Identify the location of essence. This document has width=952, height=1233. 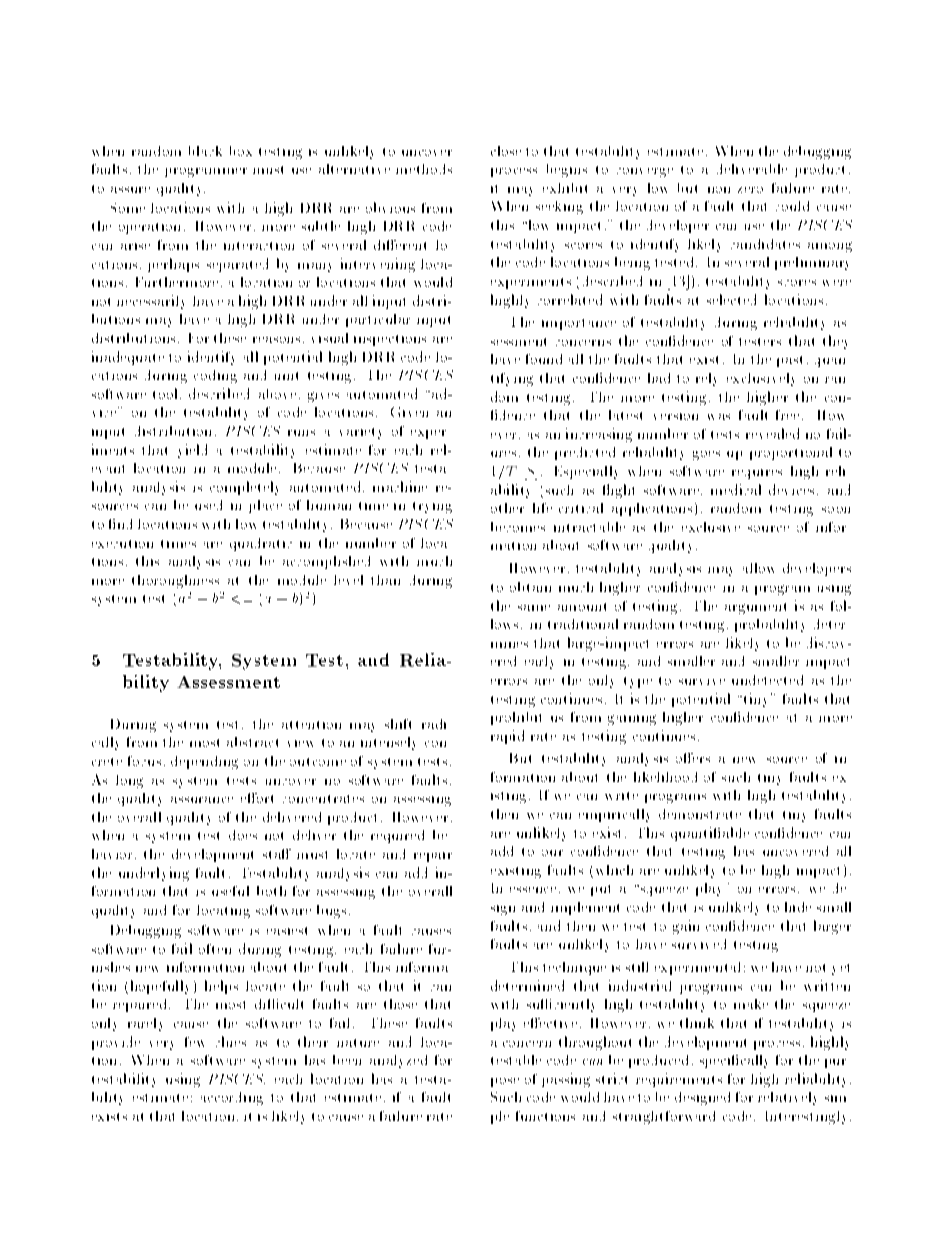
(533, 890).
